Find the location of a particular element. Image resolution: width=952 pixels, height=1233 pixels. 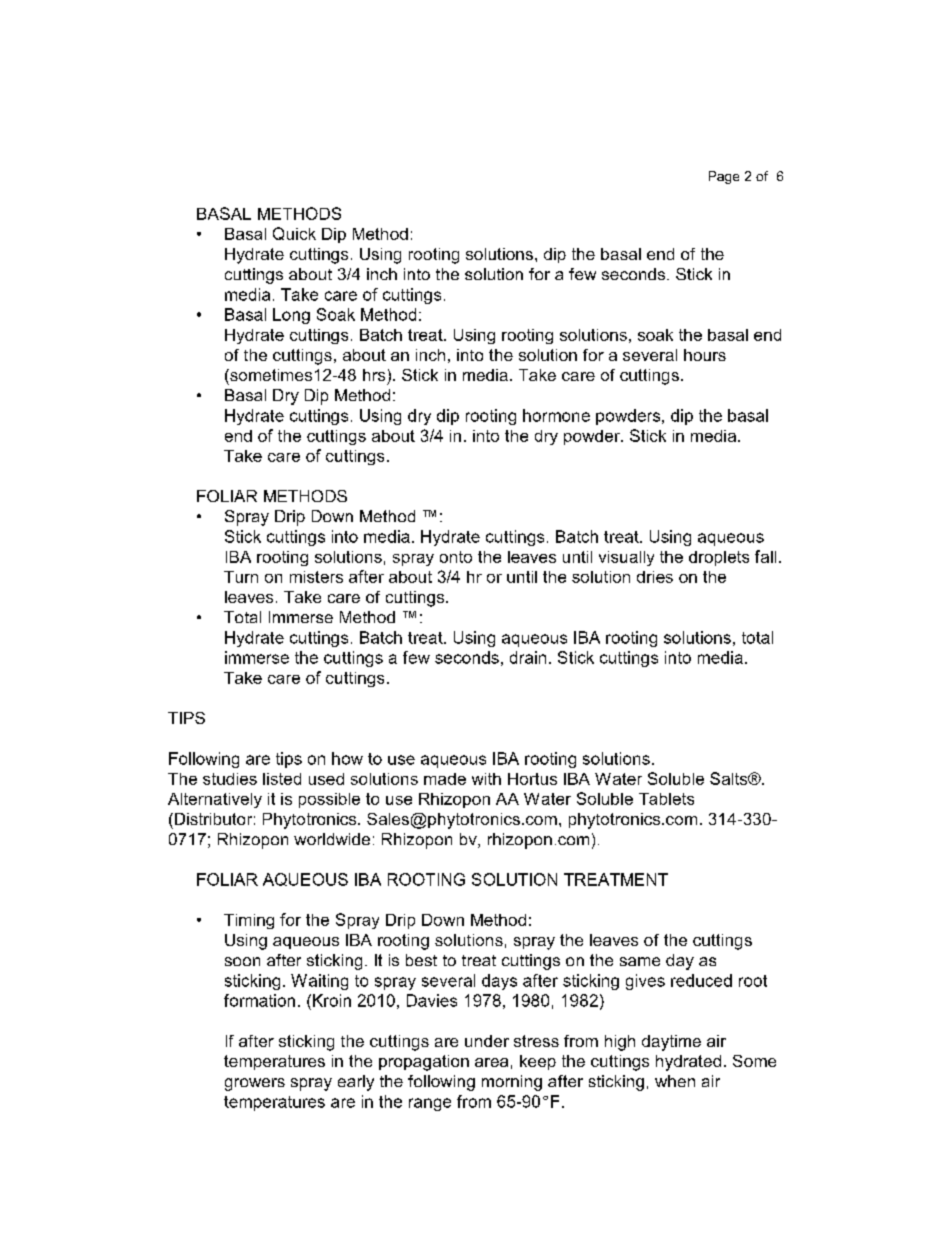

Quick is located at coordinates (294, 233).
